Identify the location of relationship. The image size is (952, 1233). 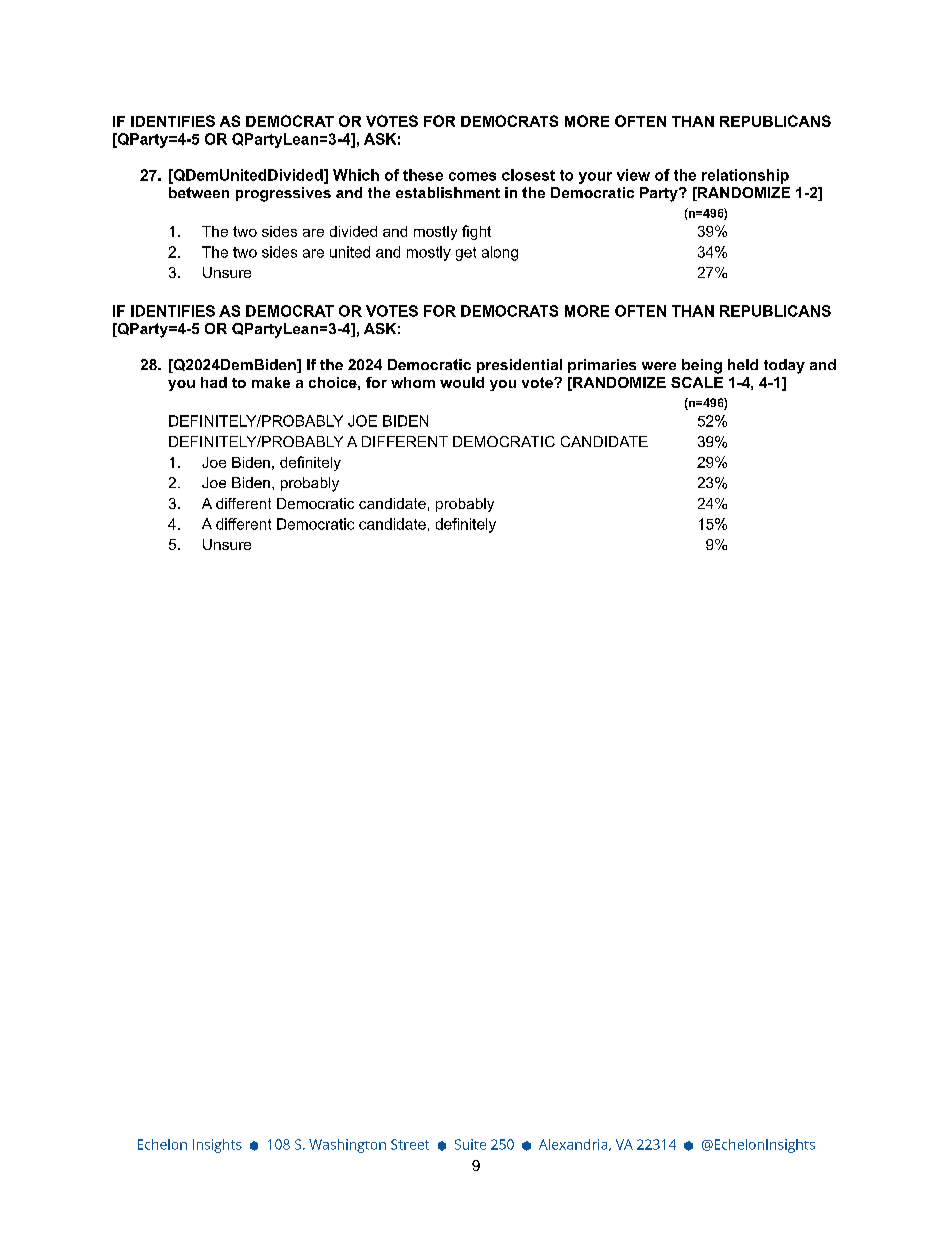
(745, 176).
